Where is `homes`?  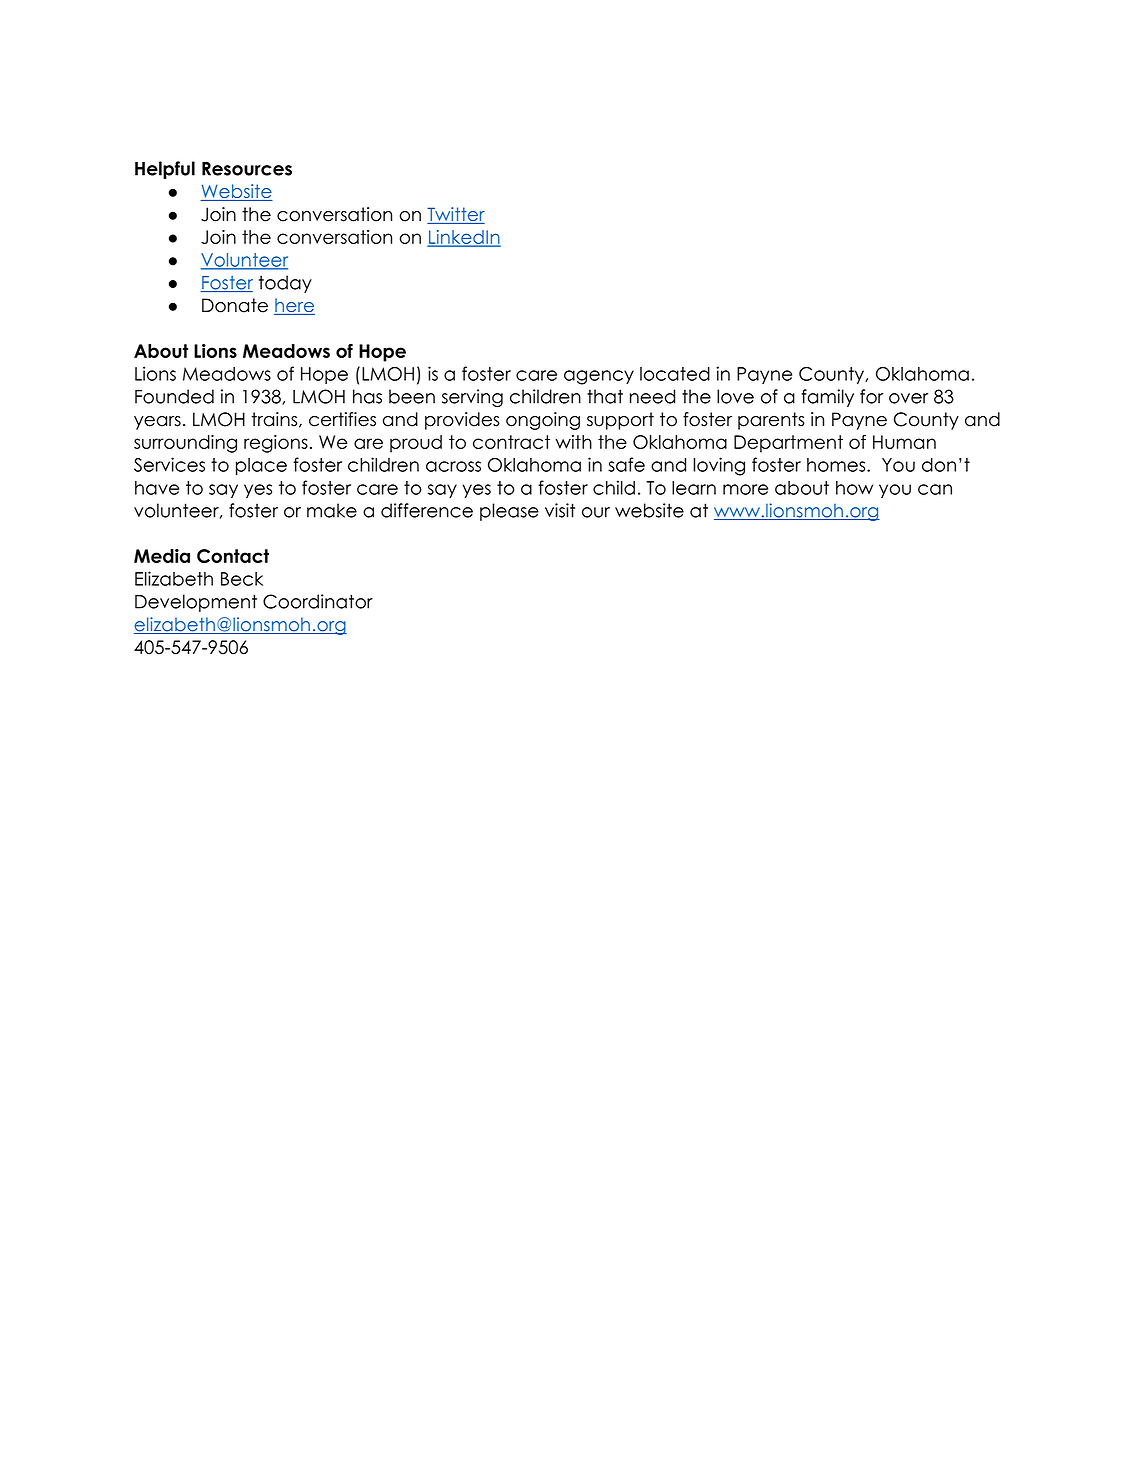
homes is located at coordinates (837, 465).
